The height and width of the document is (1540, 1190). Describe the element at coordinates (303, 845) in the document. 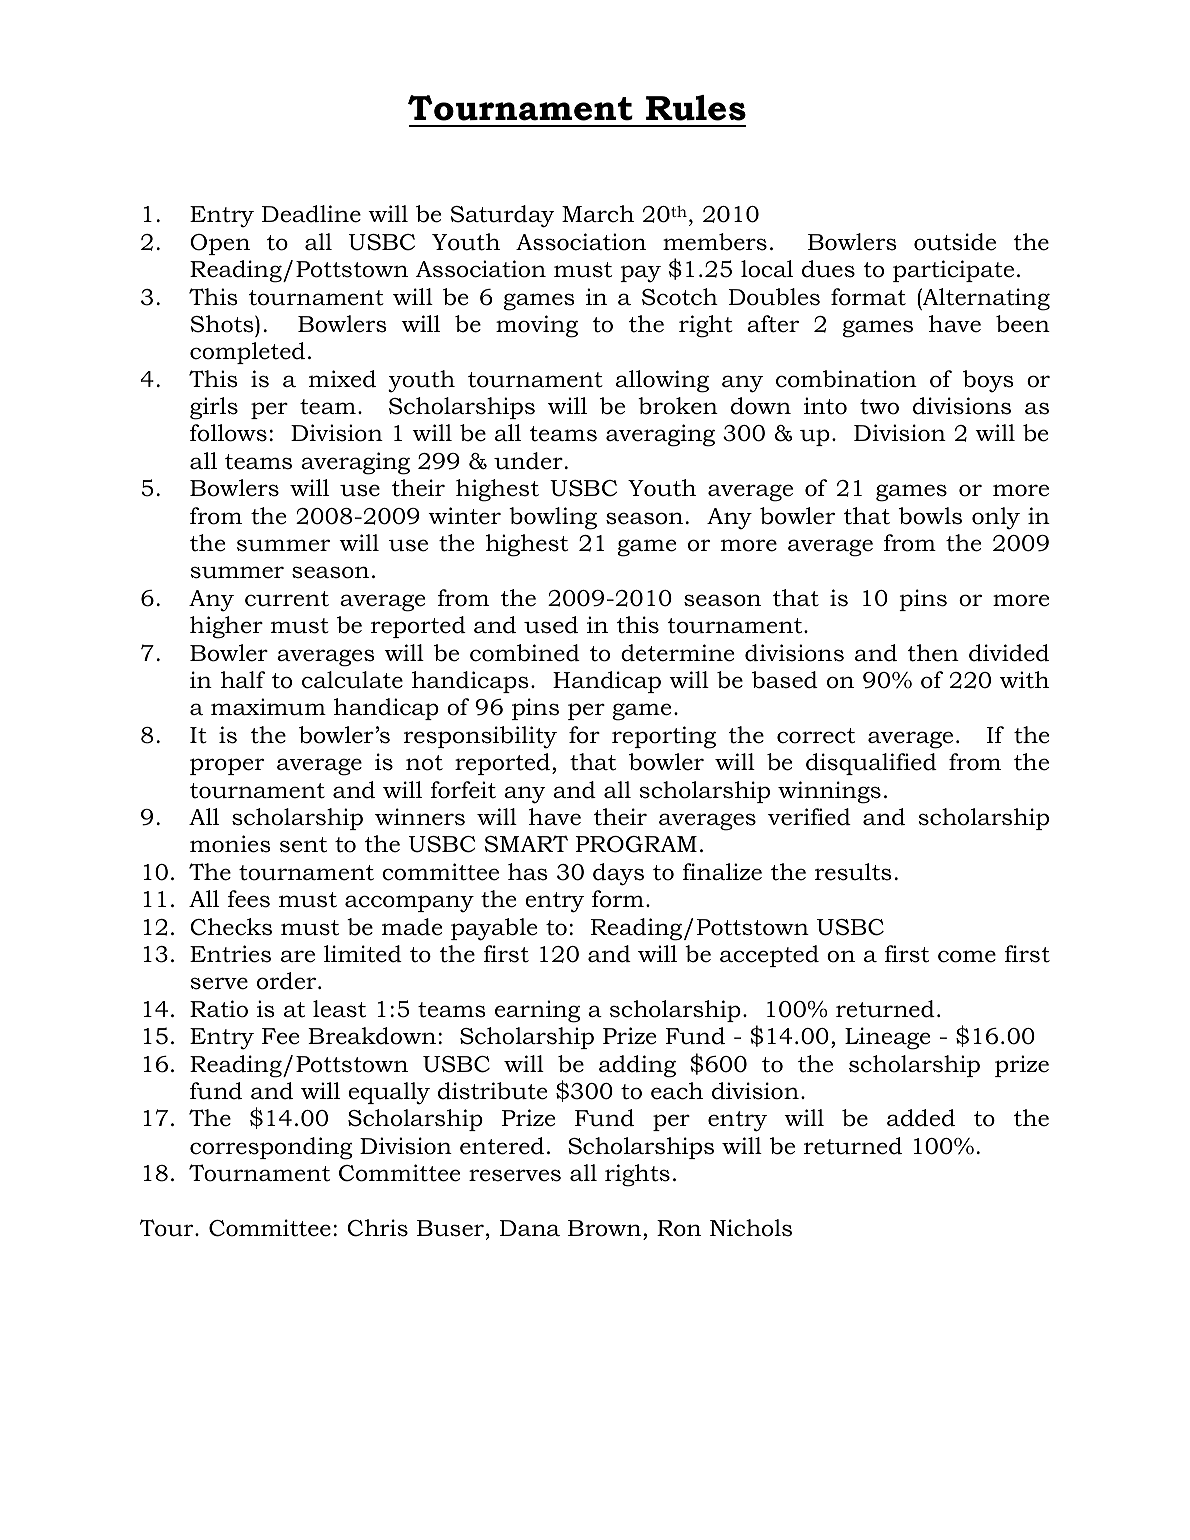

I see `sent` at that location.
